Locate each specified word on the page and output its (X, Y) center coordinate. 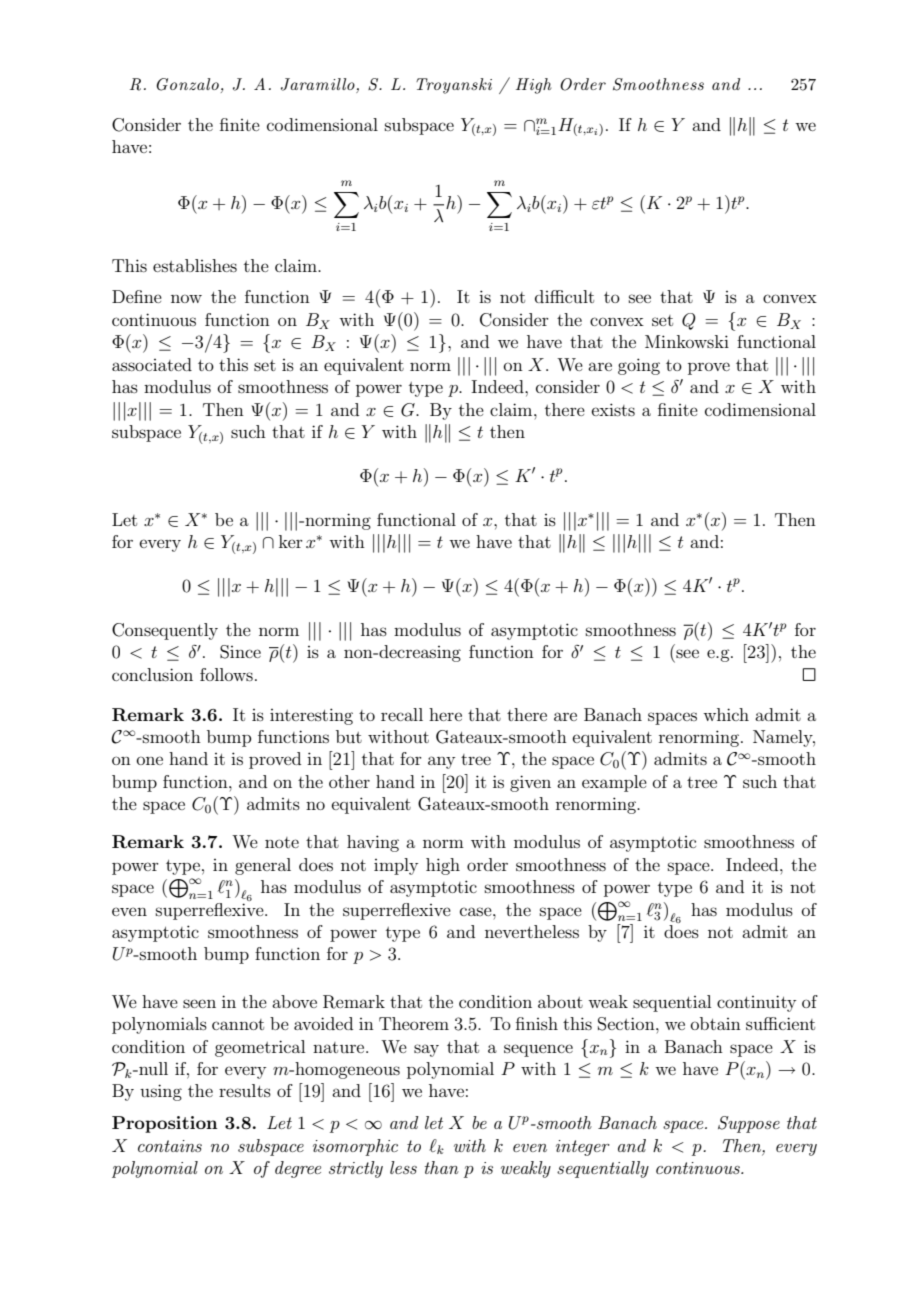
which (726, 714)
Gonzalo (187, 84)
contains (170, 1146)
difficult (564, 296)
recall (402, 714)
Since (240, 652)
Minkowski (687, 341)
